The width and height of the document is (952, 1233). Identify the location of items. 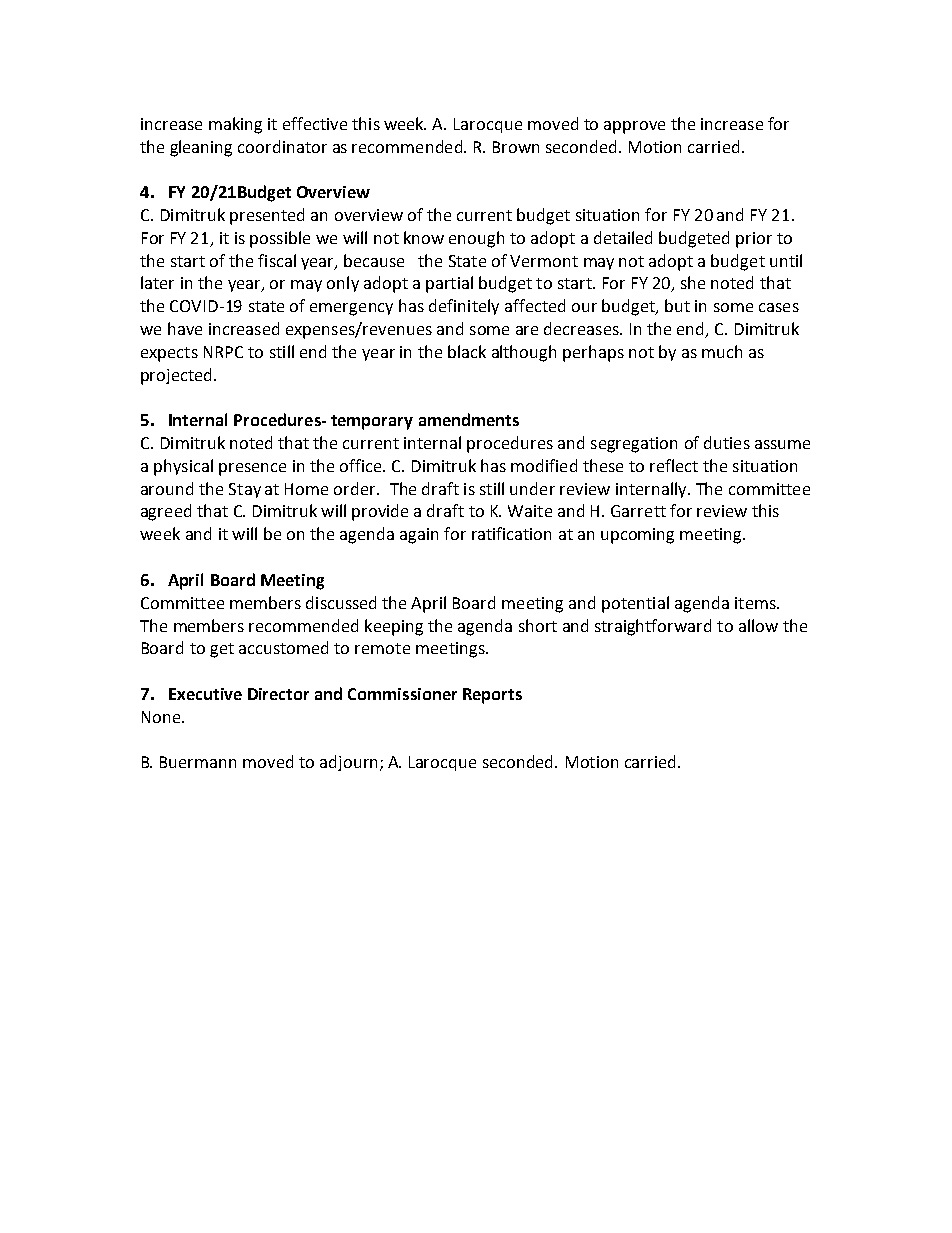
(756, 603).
